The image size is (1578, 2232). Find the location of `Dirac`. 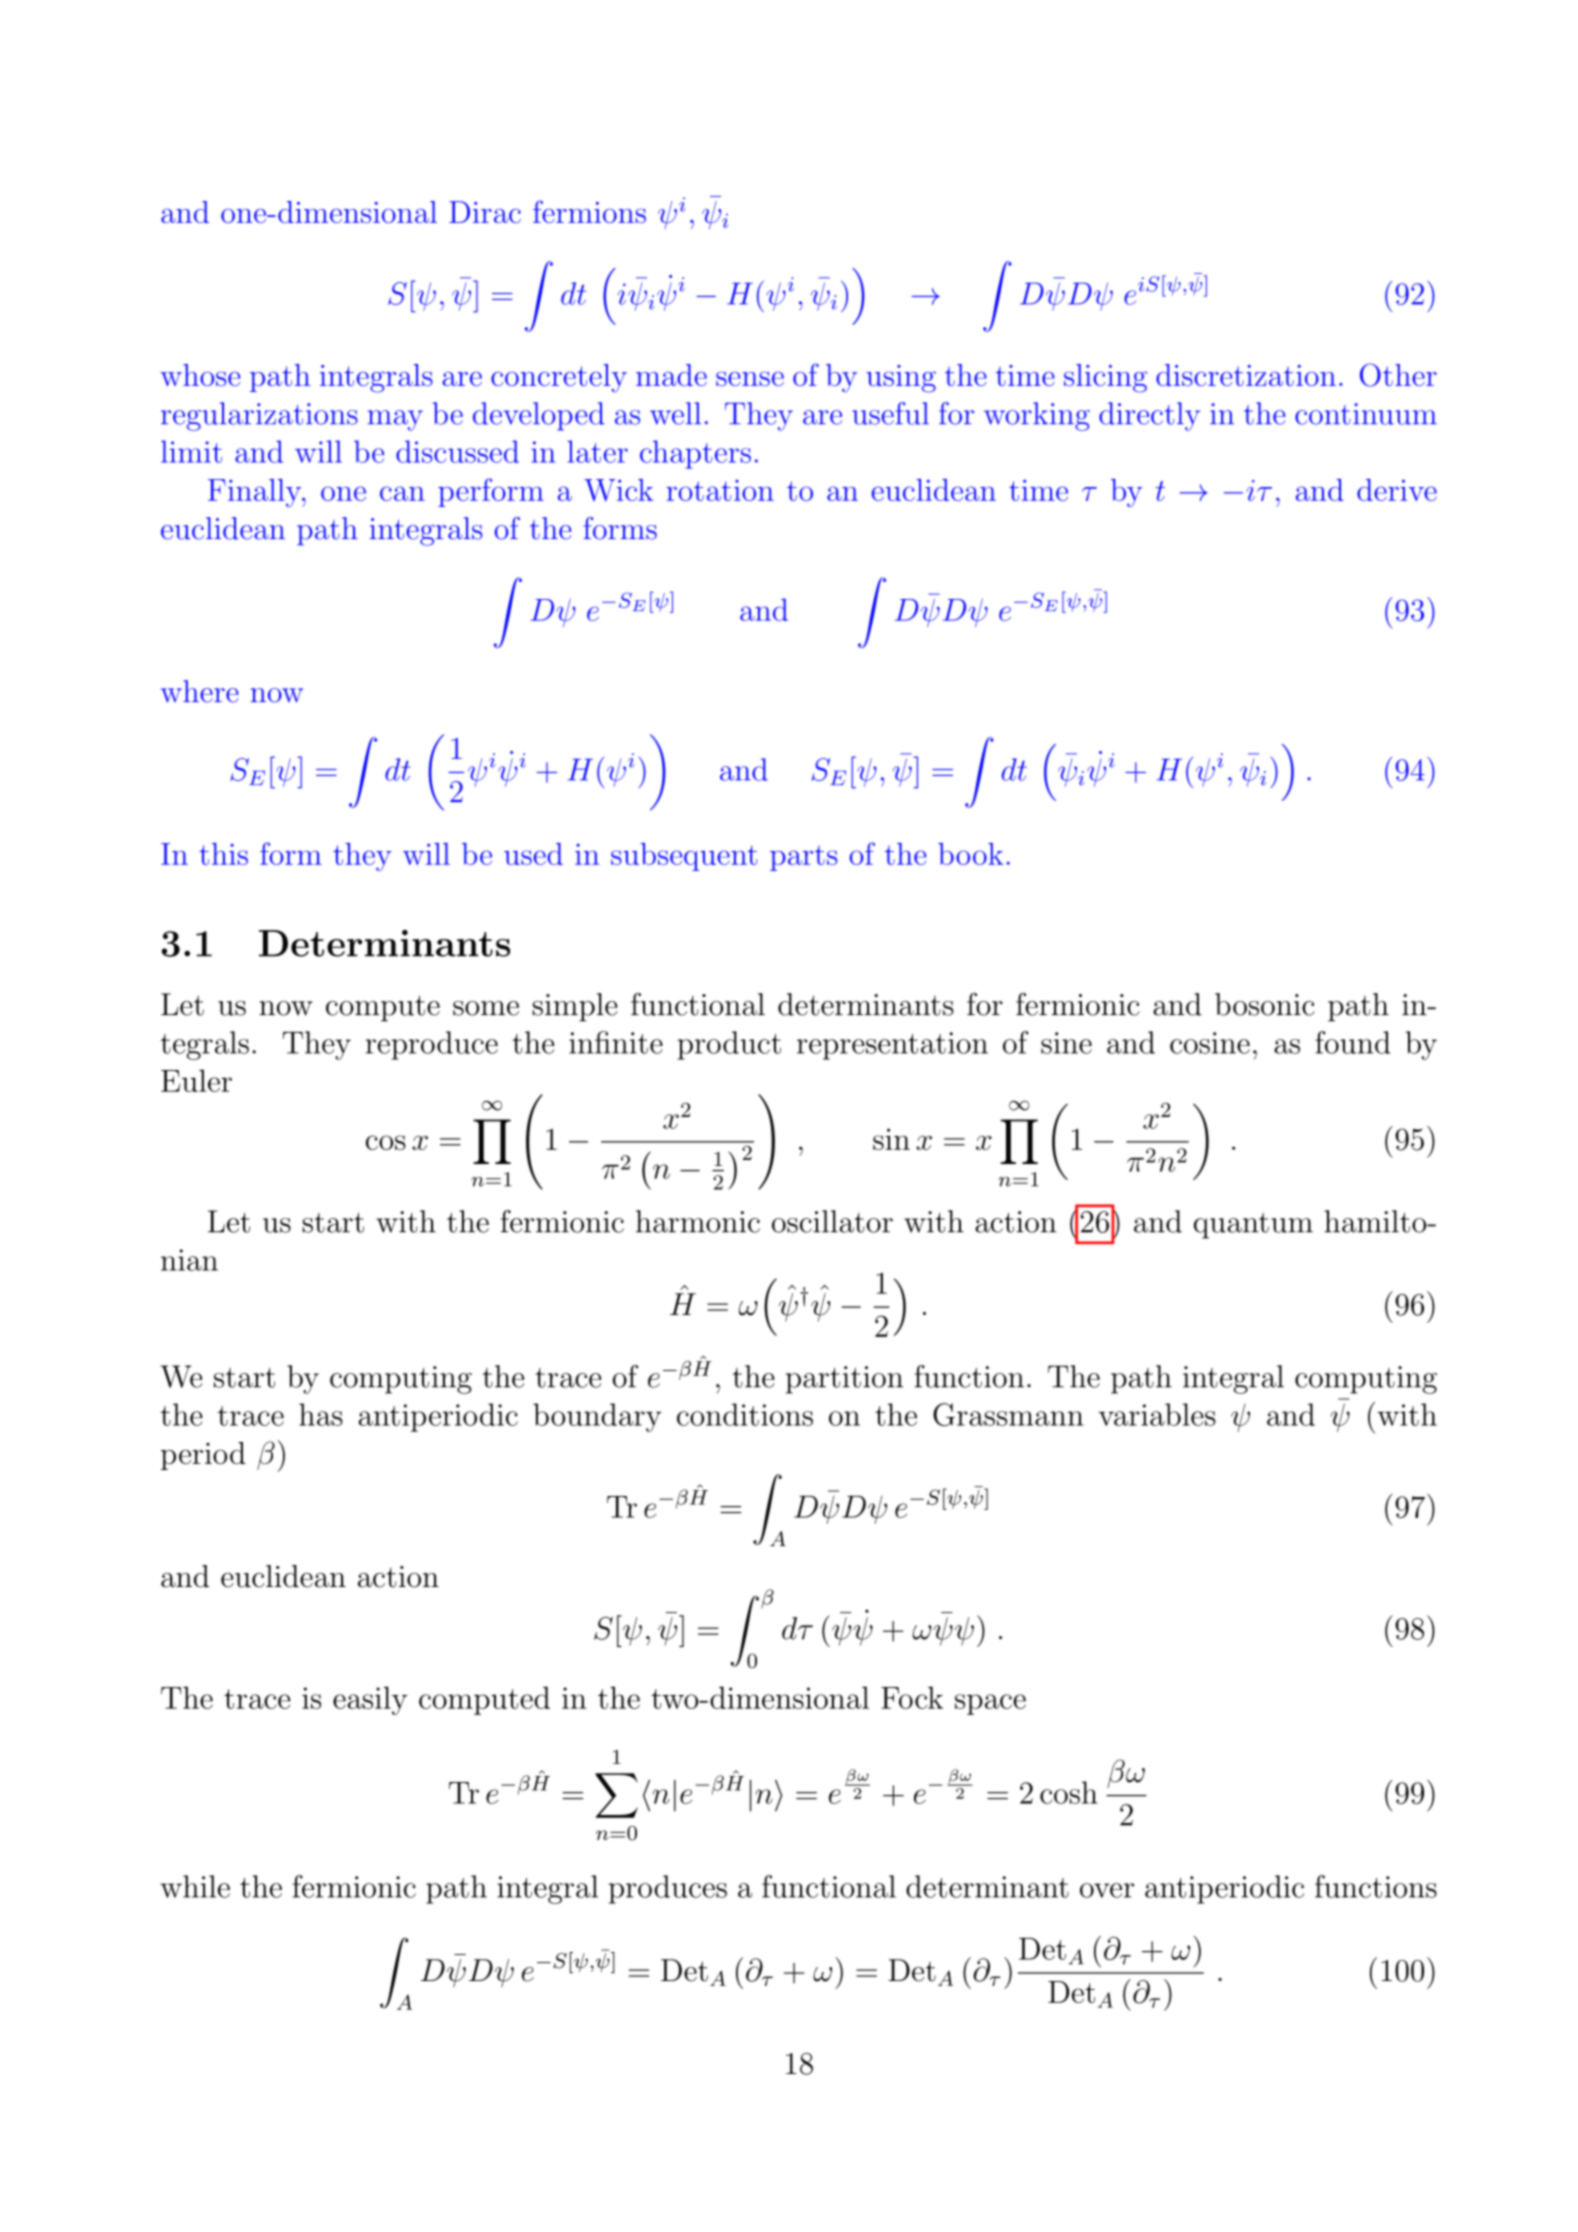

Dirac is located at coordinates (485, 212).
